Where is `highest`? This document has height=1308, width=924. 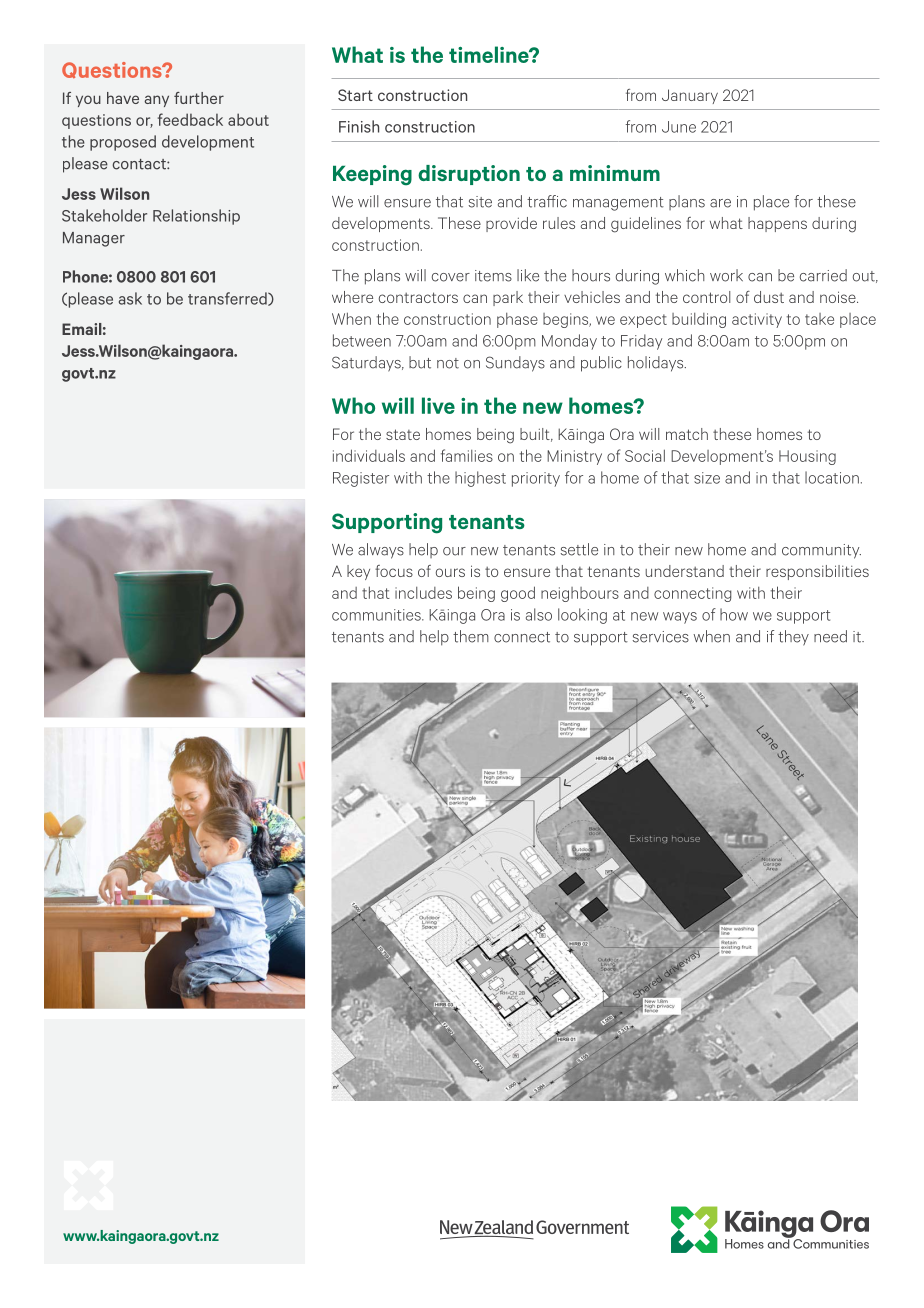 highest is located at coordinates (480, 479).
